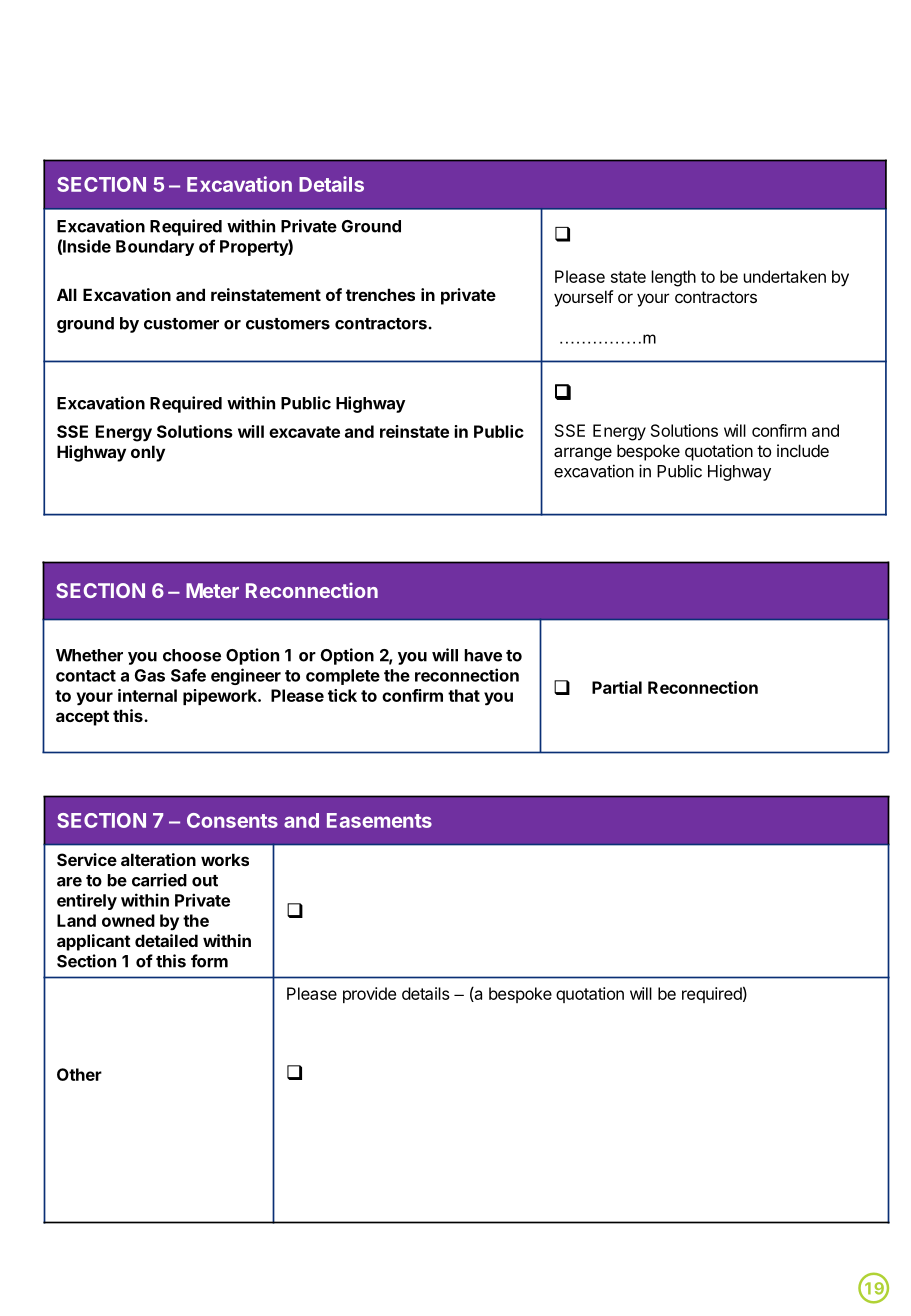  I want to click on Boundary, so click(155, 248).
